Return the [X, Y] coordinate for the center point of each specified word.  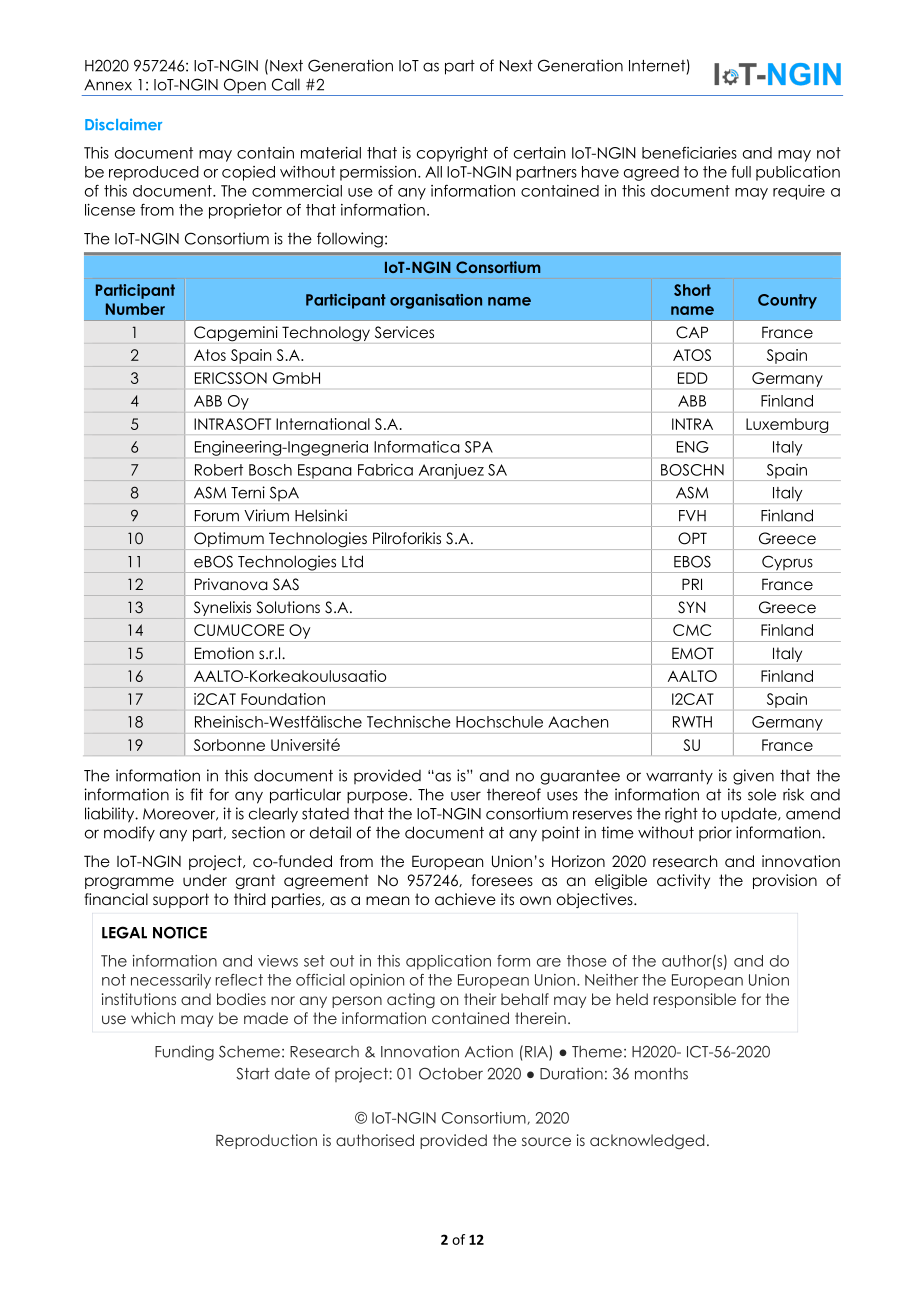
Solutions [288, 607]
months [661, 1074]
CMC [692, 630]
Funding [184, 1053]
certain [539, 153]
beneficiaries [689, 153]
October [451, 1073]
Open [245, 87]
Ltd [352, 561]
